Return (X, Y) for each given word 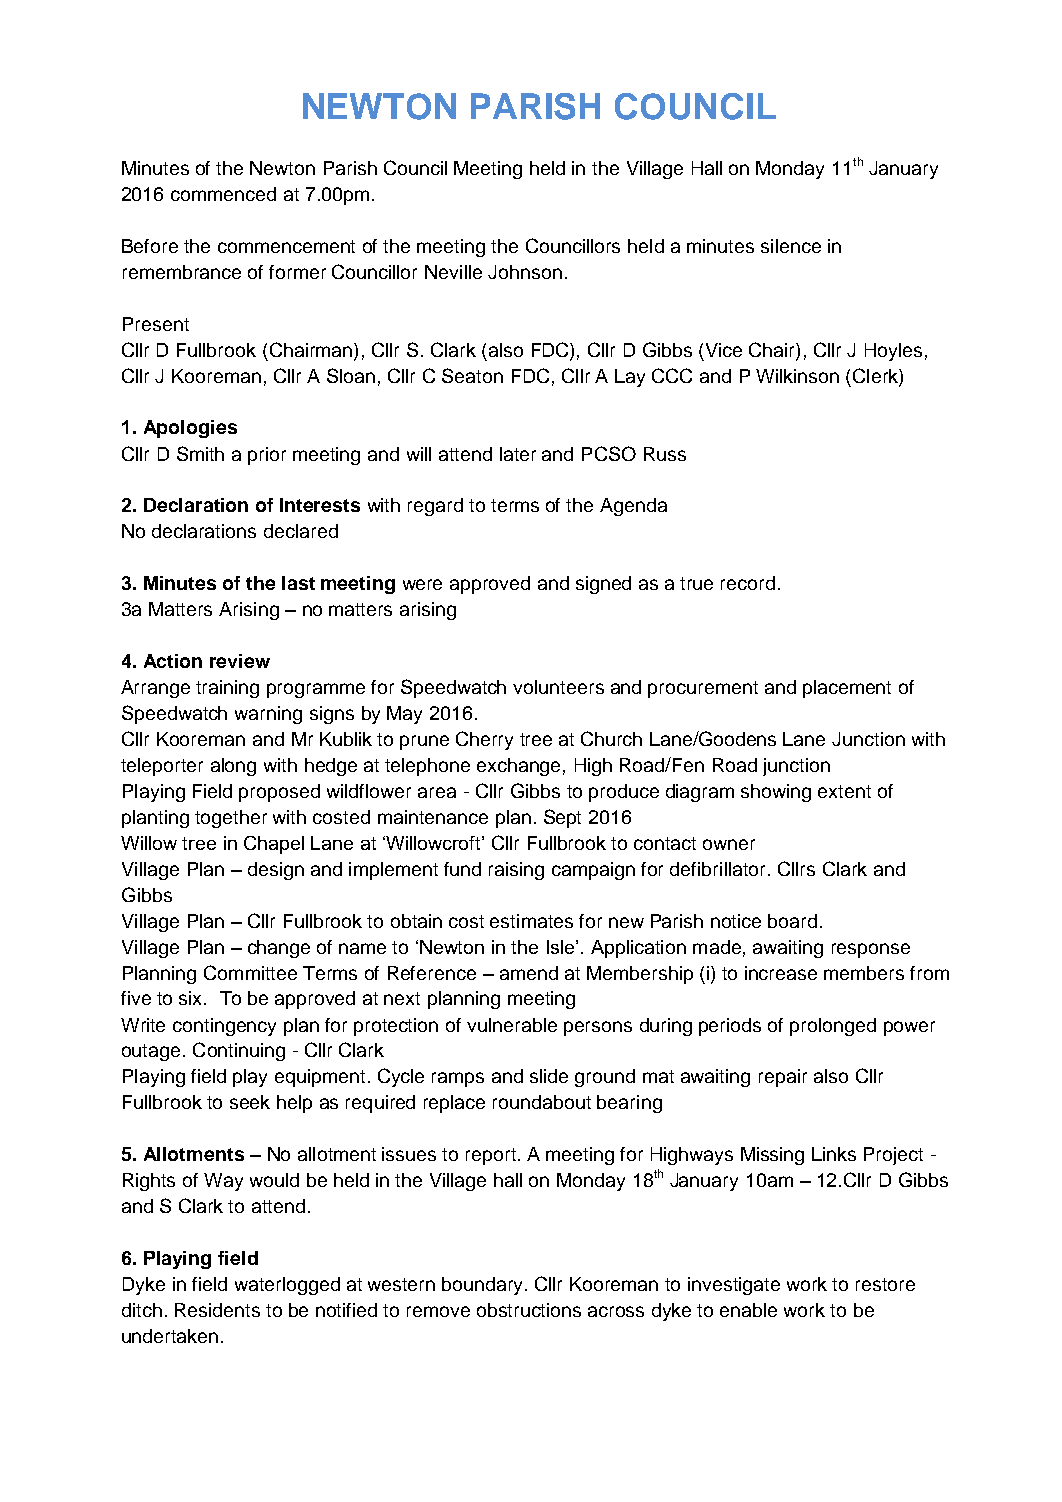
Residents (217, 1310)
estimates (531, 921)
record (748, 583)
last (298, 583)
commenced (223, 194)
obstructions (529, 1310)
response (871, 950)
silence (791, 246)
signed (603, 585)
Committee (250, 972)
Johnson (525, 272)
